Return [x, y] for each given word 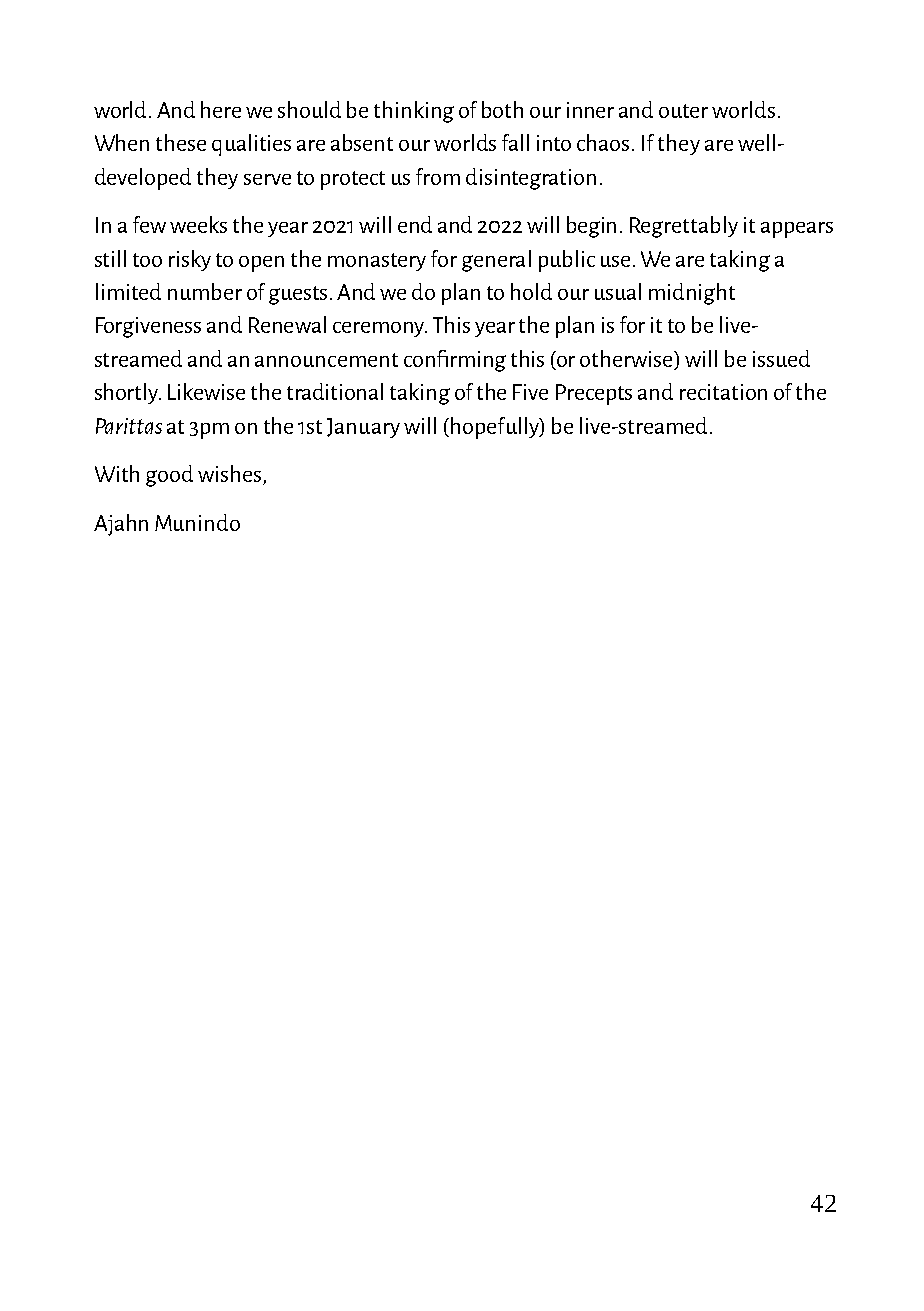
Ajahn [121, 525]
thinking [414, 112]
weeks [198, 224]
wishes [229, 473]
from [438, 176]
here [221, 109]
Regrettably [684, 227]
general [496, 261]
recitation [723, 392]
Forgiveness [148, 327]
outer [683, 111]
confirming [455, 361]
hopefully [496, 428]
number [205, 291]
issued [781, 358]
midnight [692, 294]
